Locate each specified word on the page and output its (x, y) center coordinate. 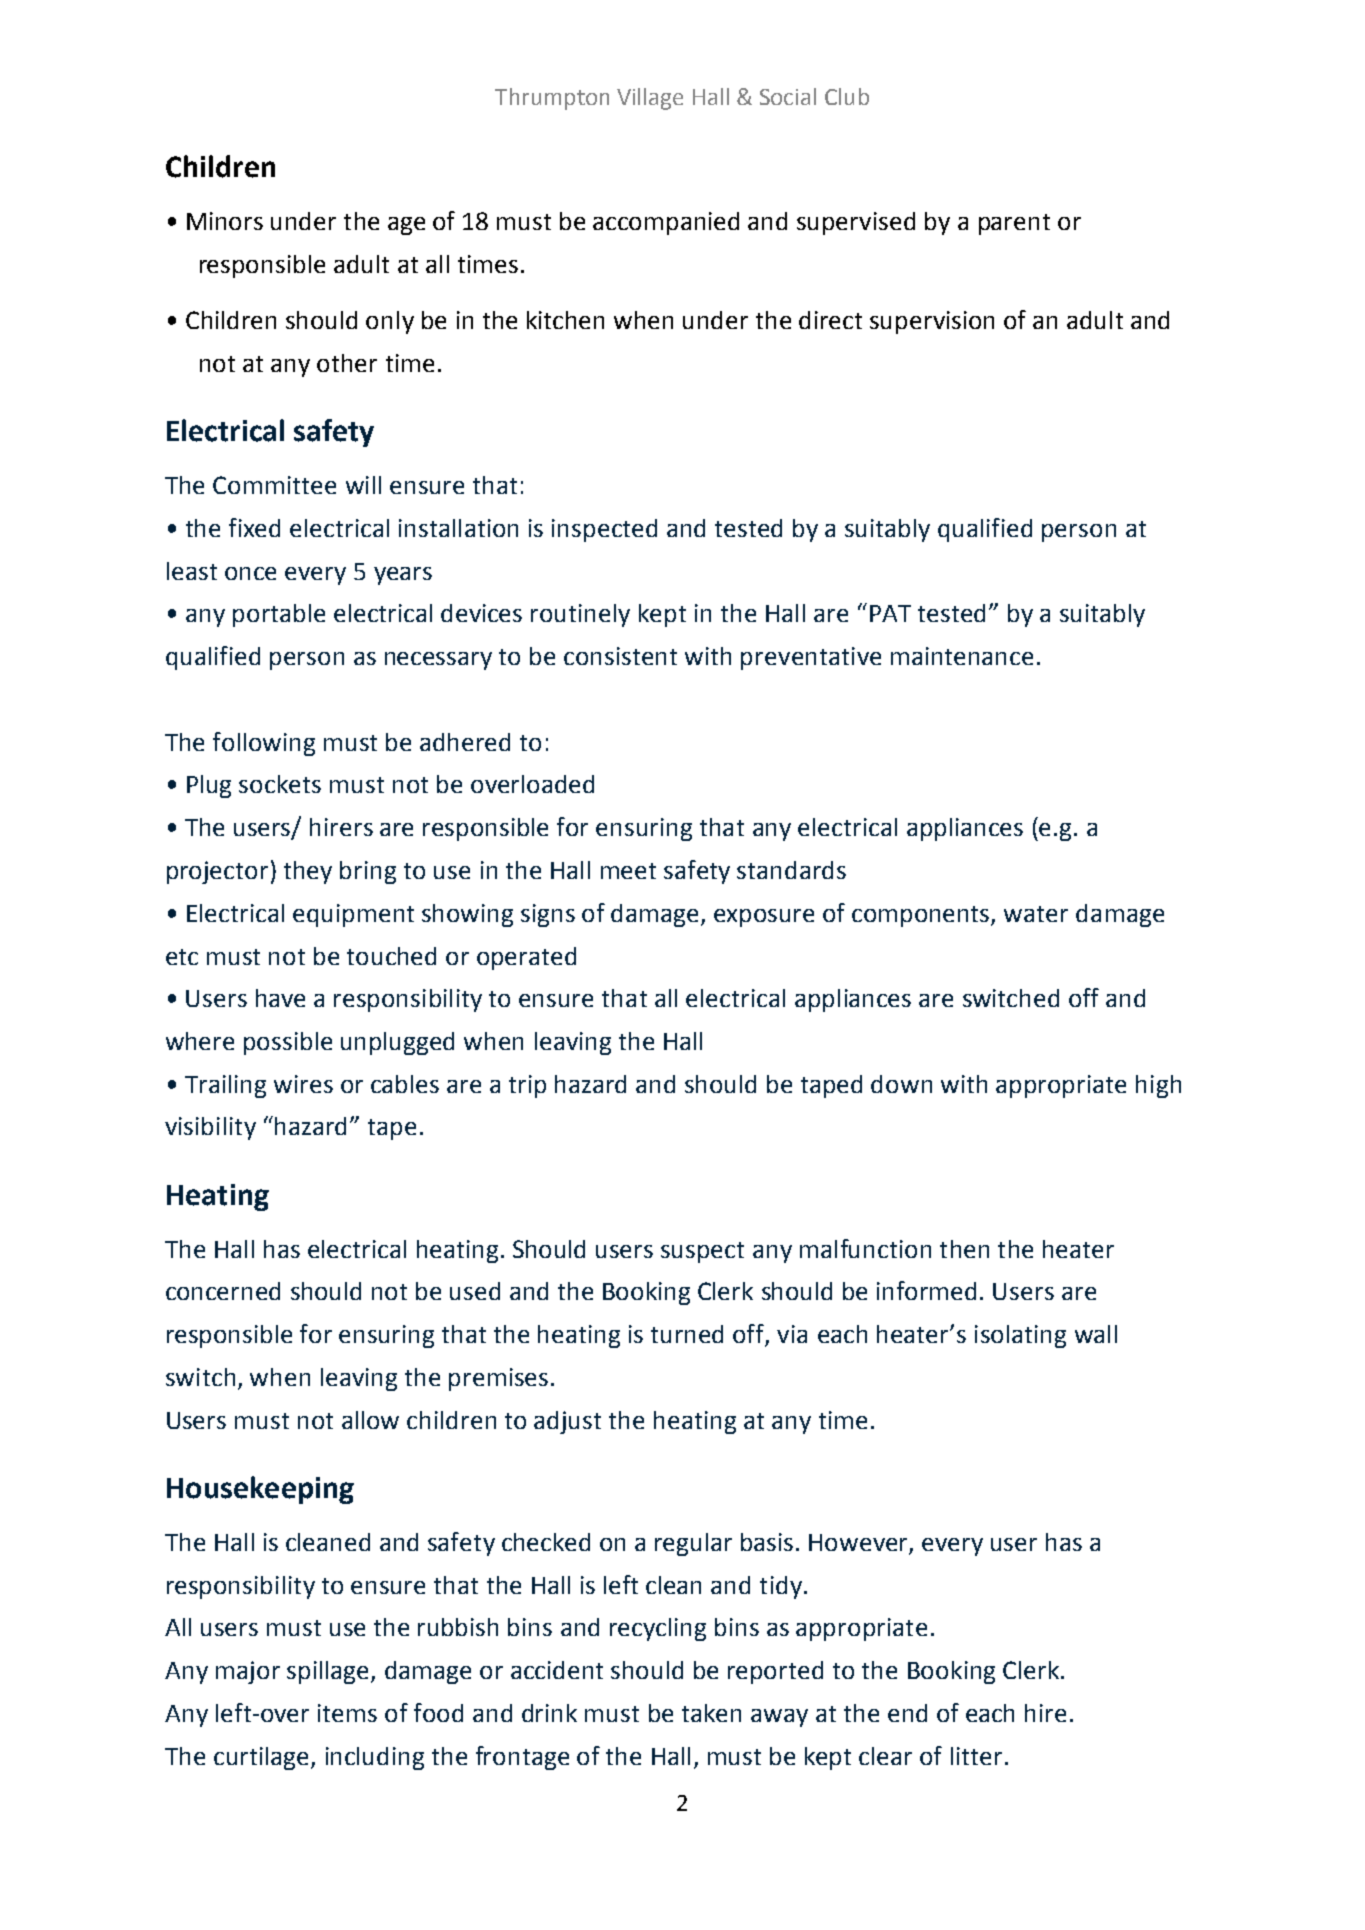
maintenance (962, 656)
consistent (620, 656)
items (347, 1713)
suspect (702, 1252)
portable (279, 615)
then (964, 1249)
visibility (210, 1128)
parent (1014, 224)
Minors (225, 221)
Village (650, 99)
